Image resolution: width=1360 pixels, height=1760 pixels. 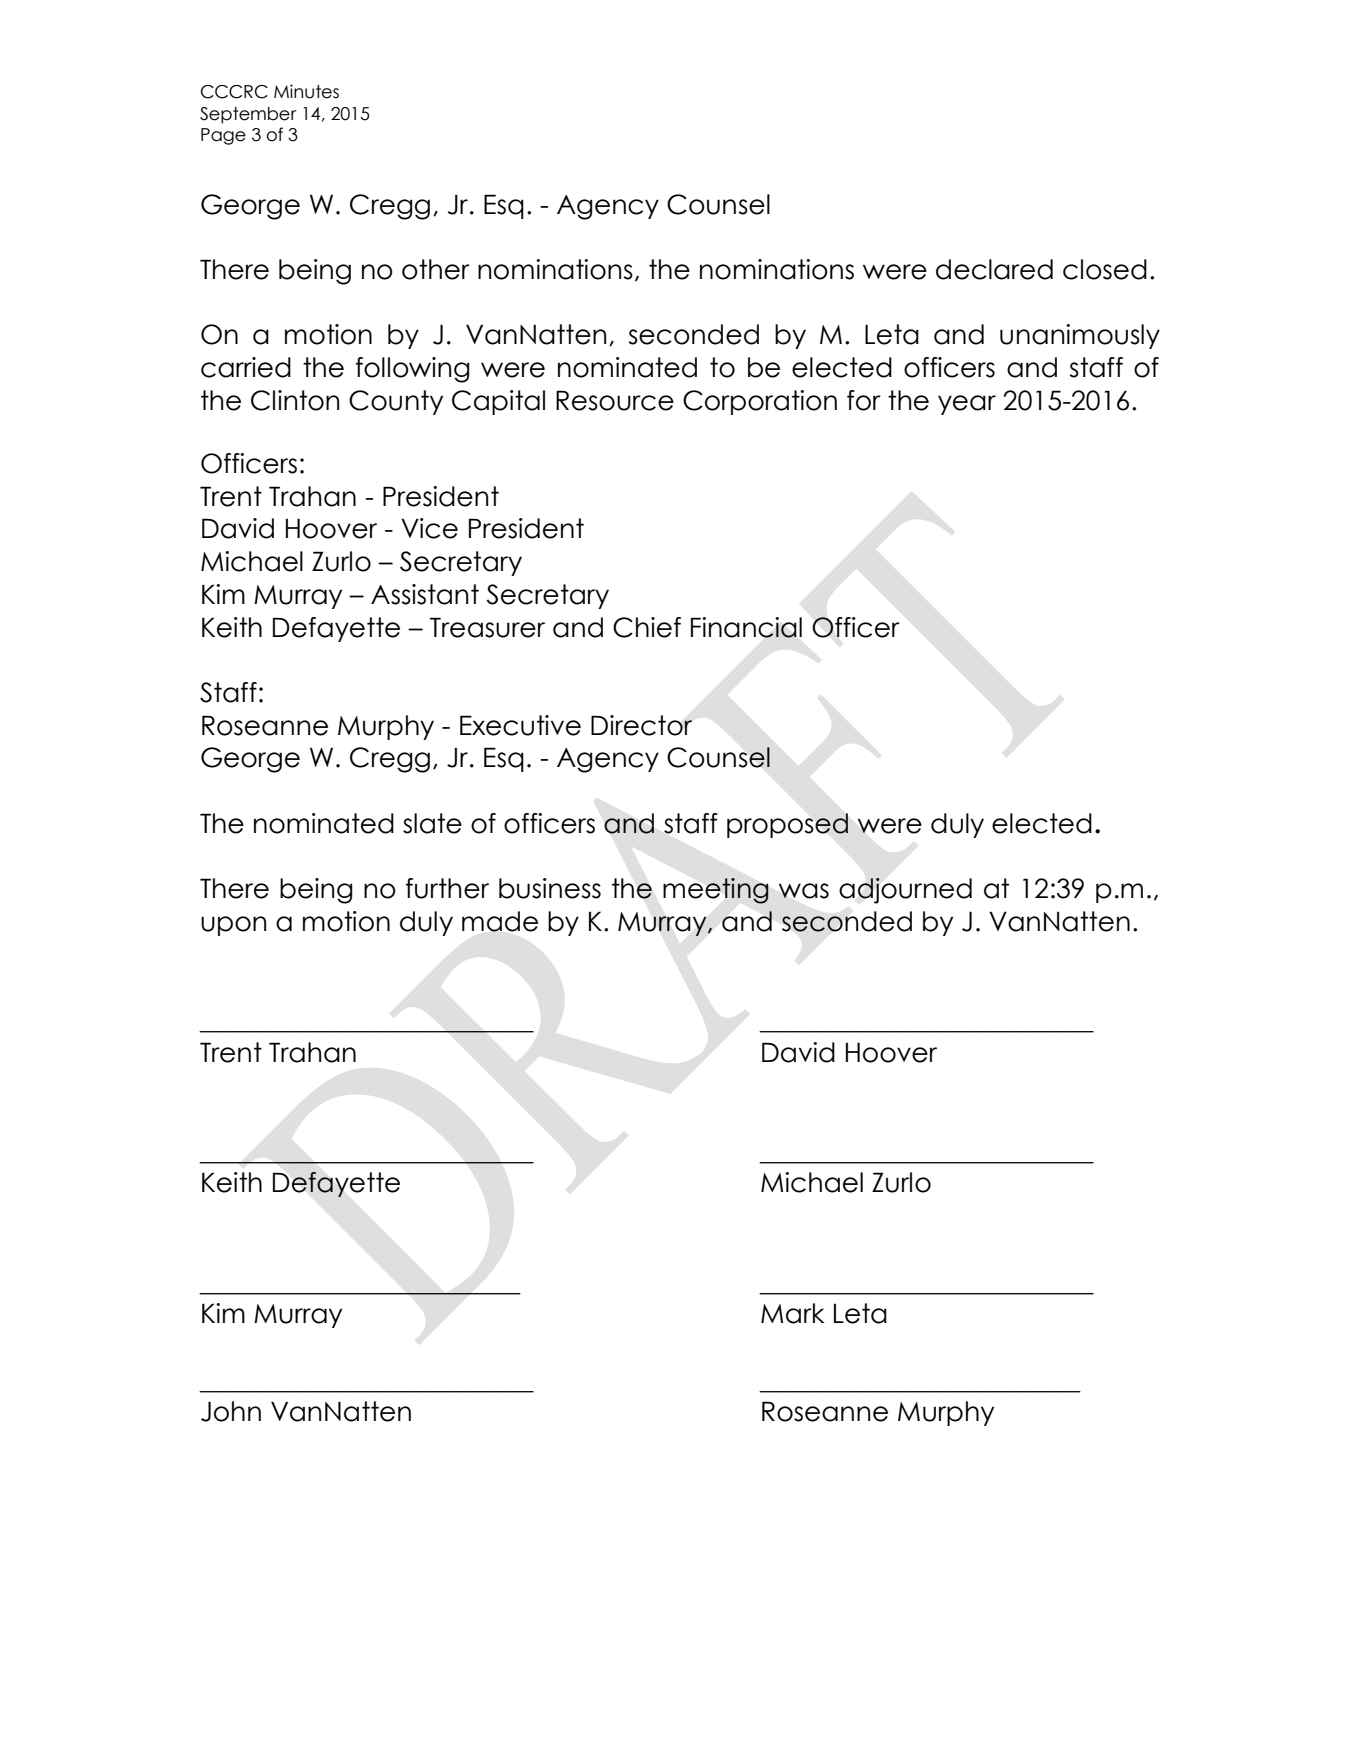 I want to click on declared, so click(x=994, y=269).
